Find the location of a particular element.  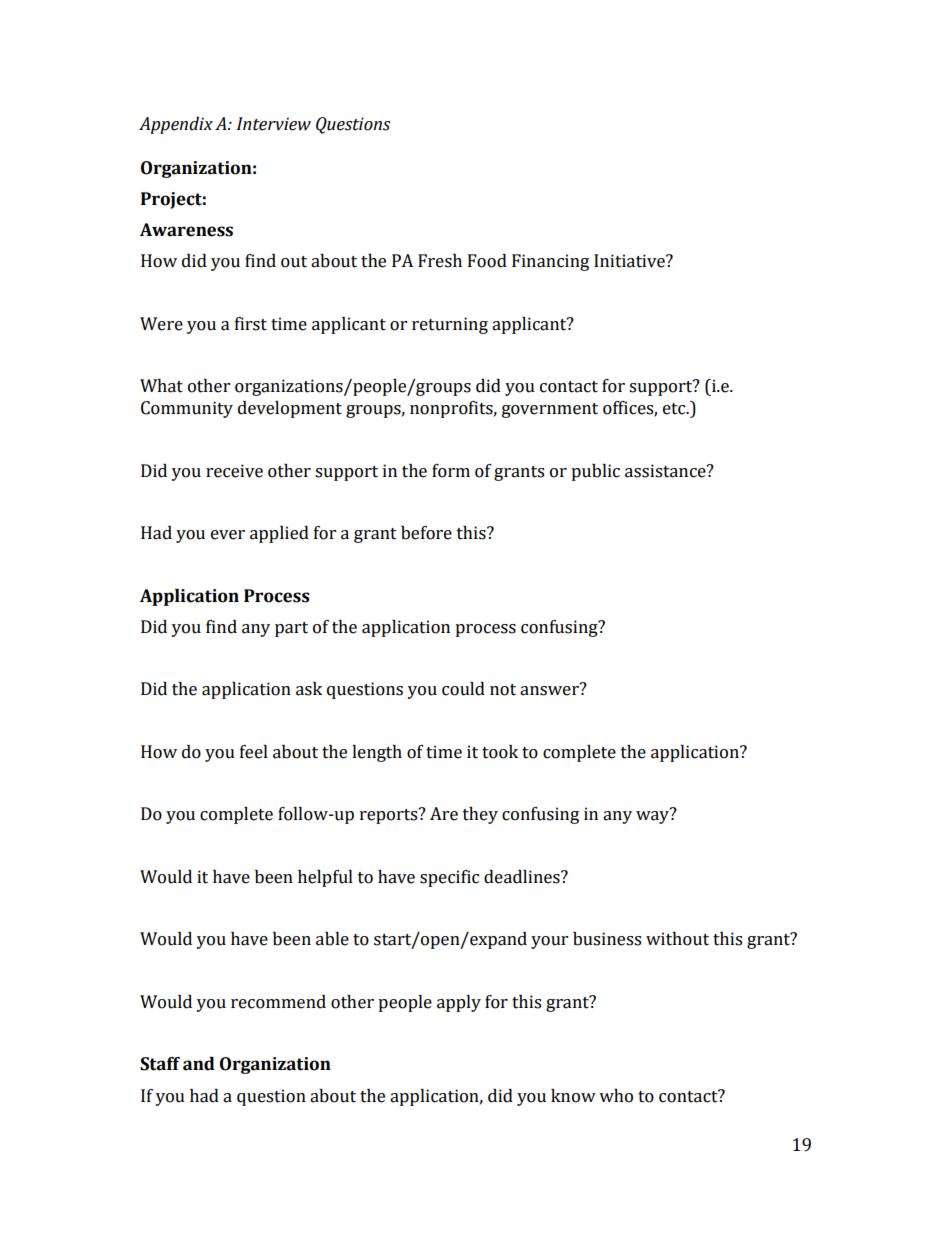

form is located at coordinates (451, 471).
